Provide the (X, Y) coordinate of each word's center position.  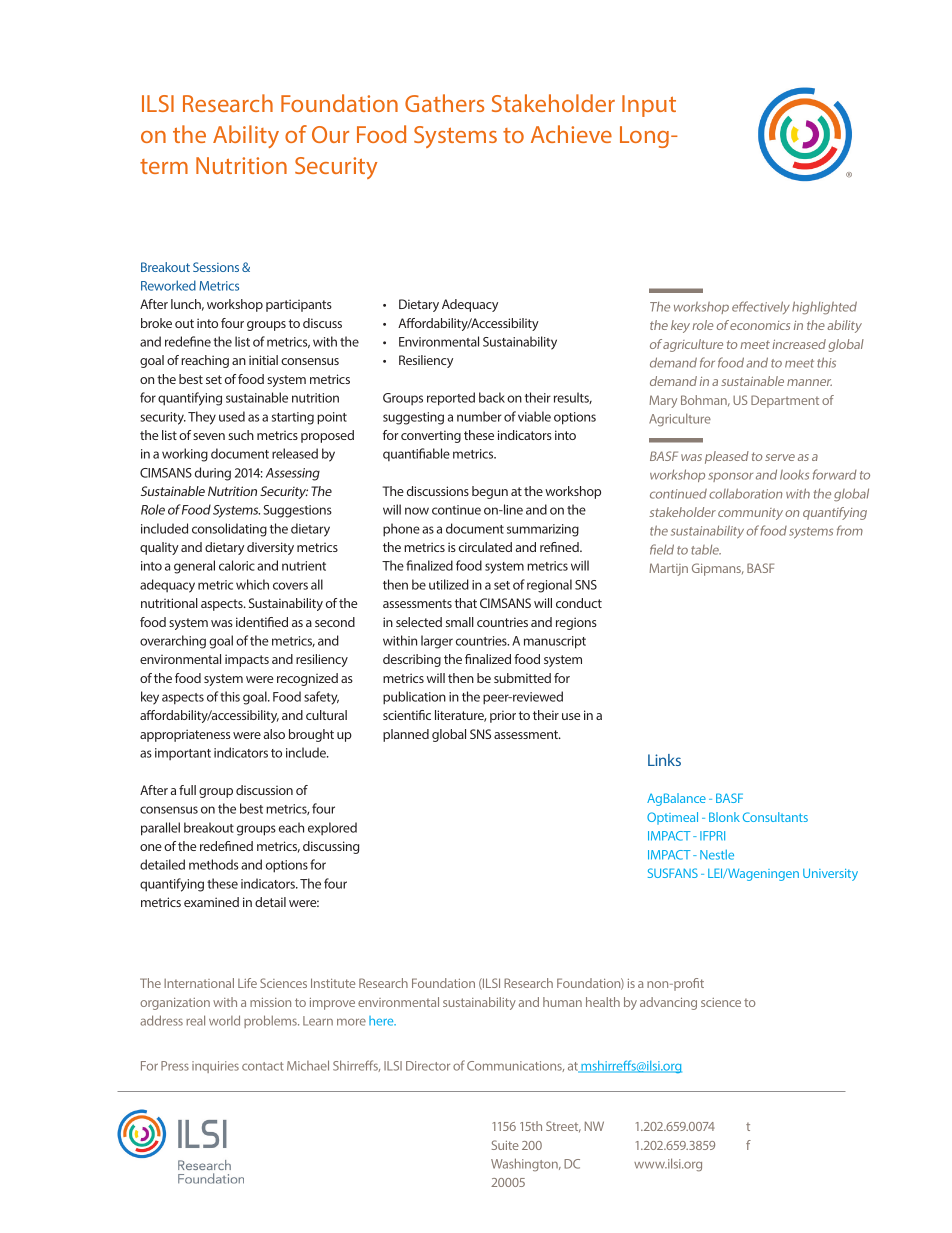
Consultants (775, 817)
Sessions (216, 267)
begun (490, 492)
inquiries (215, 1067)
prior (503, 716)
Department (785, 401)
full (187, 790)
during (213, 474)
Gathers (444, 103)
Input (649, 106)
